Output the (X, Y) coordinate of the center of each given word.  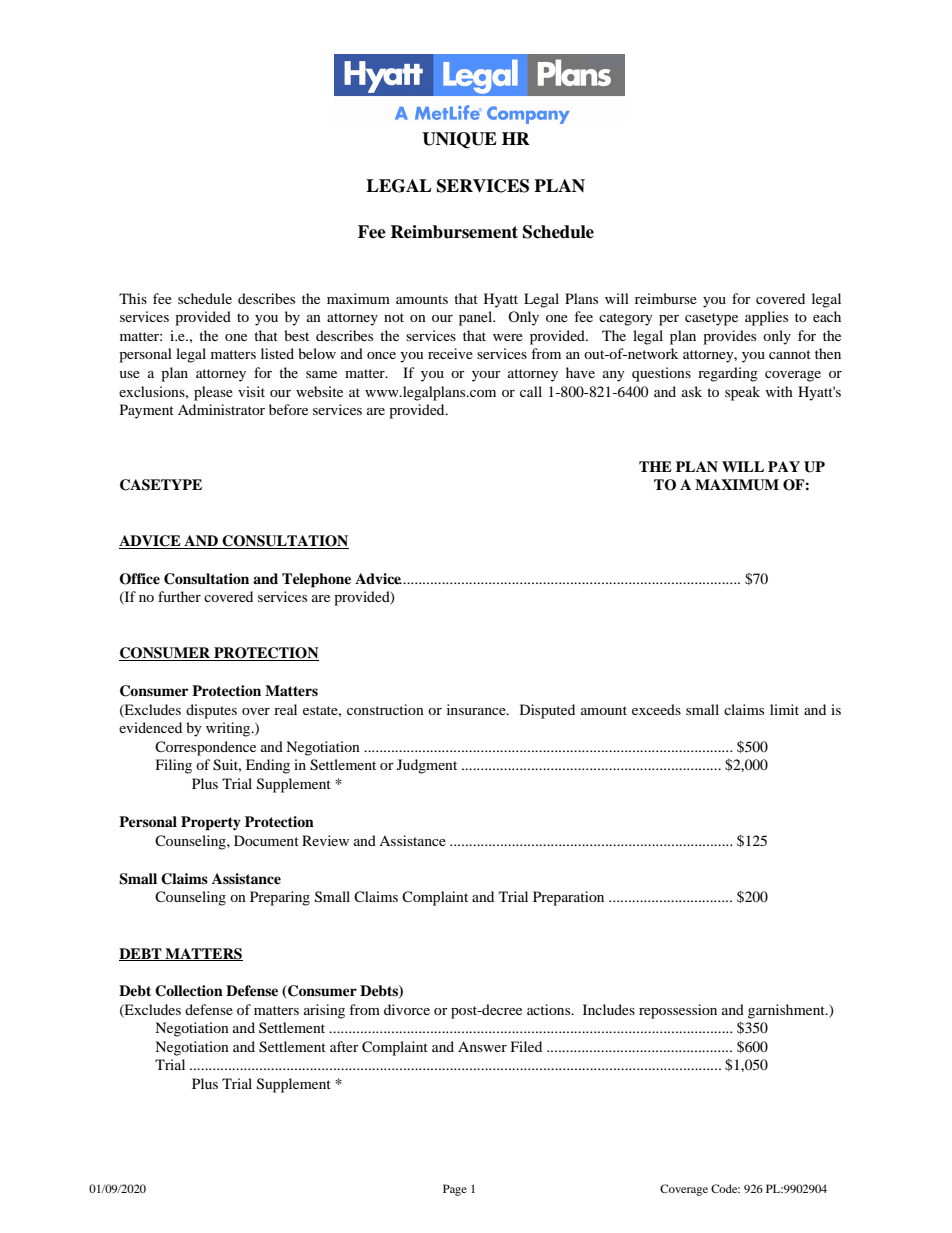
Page (455, 1190)
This (133, 298)
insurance (477, 709)
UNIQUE (459, 140)
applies (766, 318)
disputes (211, 711)
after (344, 1046)
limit (784, 709)
